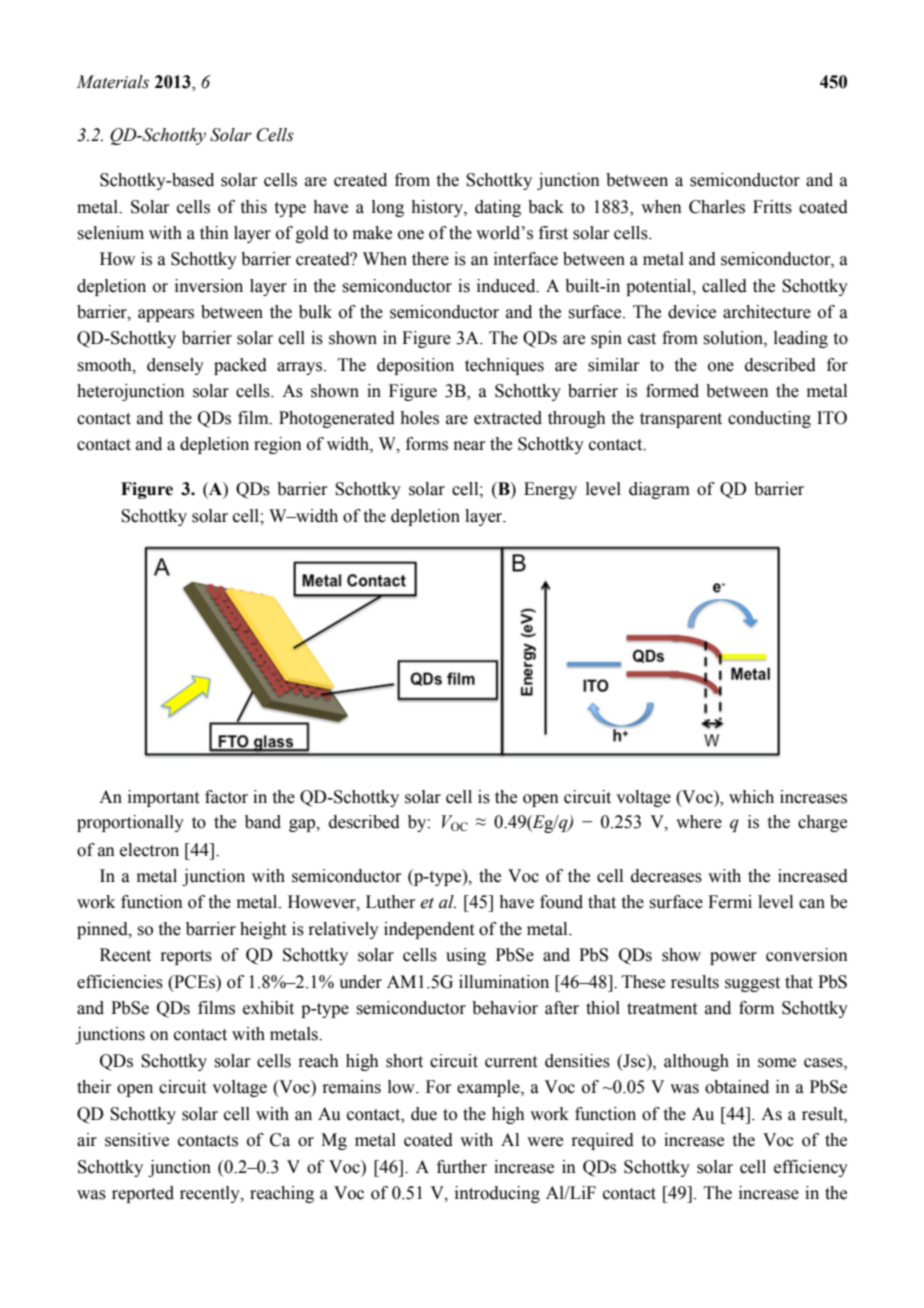  I want to click on electron, so click(149, 850).
